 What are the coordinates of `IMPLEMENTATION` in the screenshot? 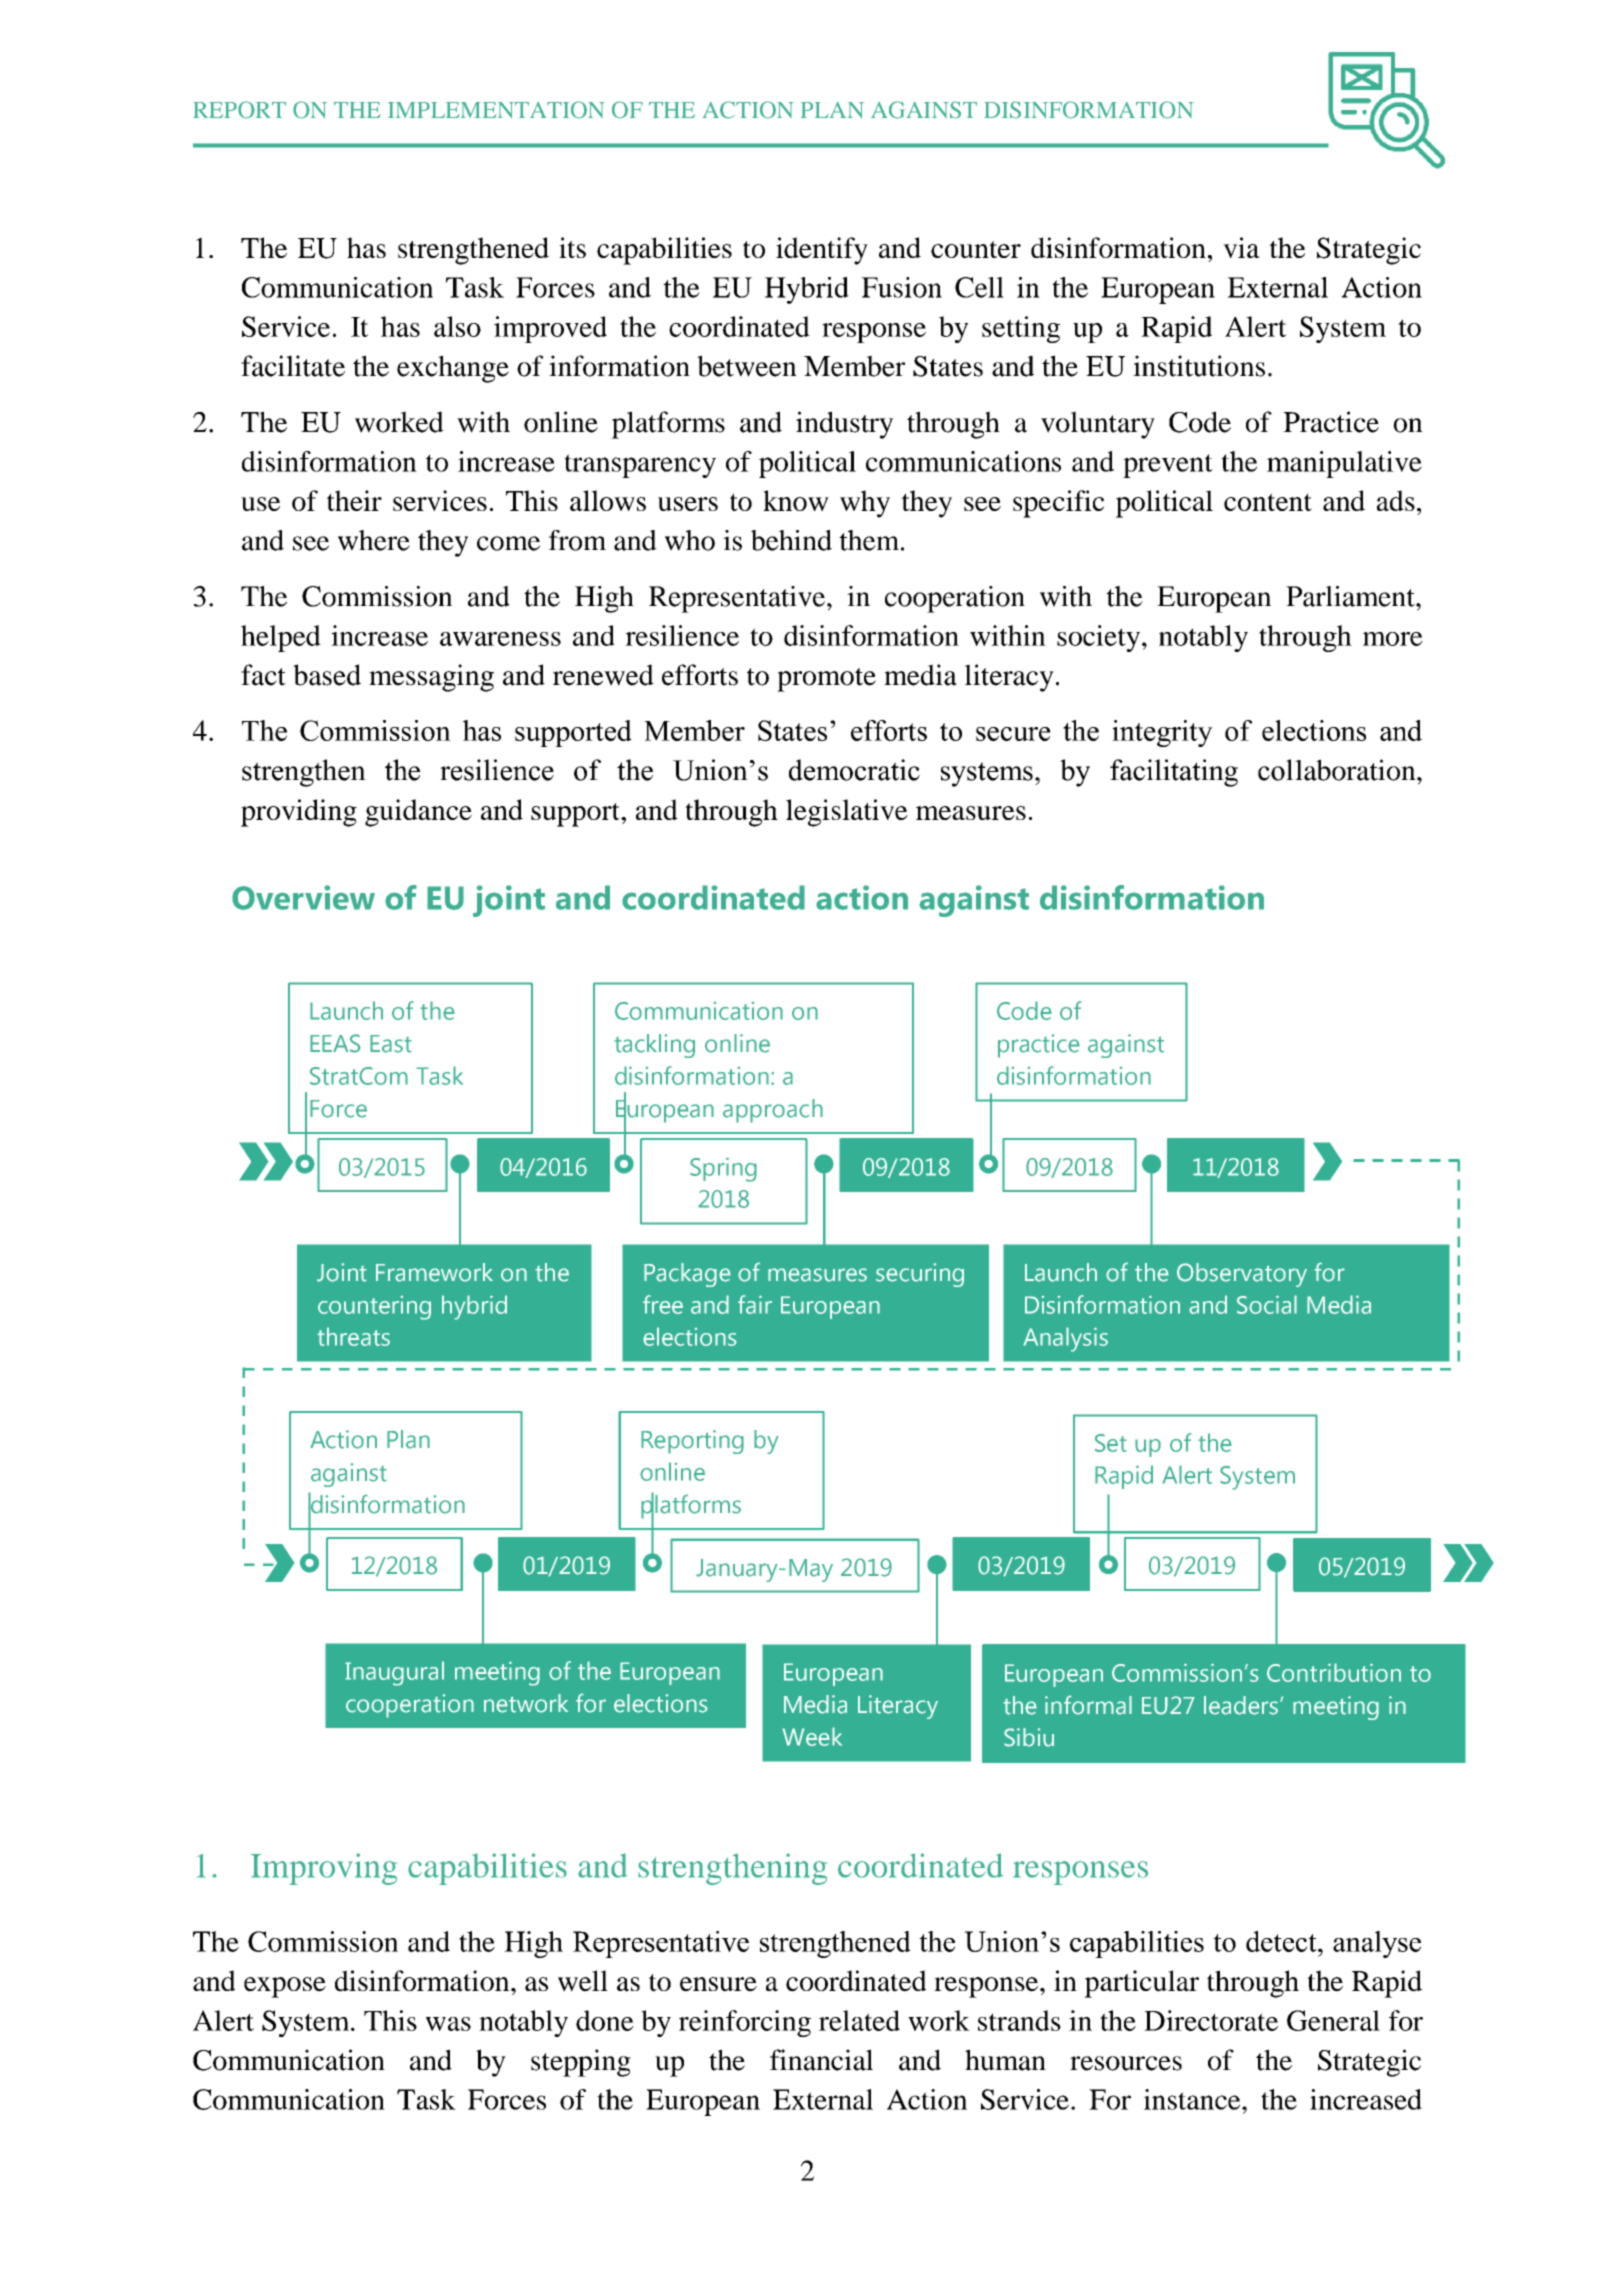 It's located at (496, 110).
